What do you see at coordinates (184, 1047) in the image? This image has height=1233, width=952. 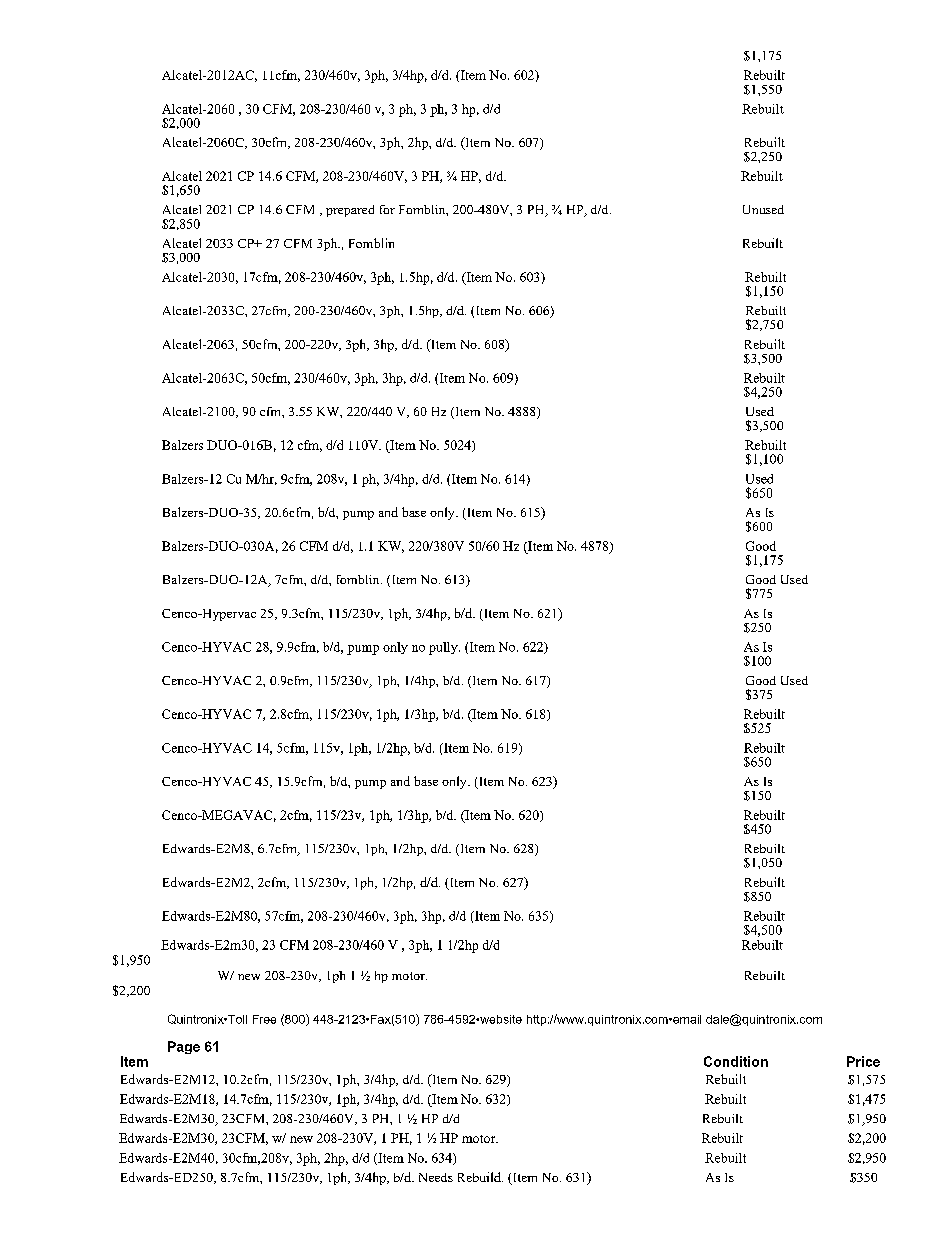 I see `Page` at bounding box center [184, 1047].
